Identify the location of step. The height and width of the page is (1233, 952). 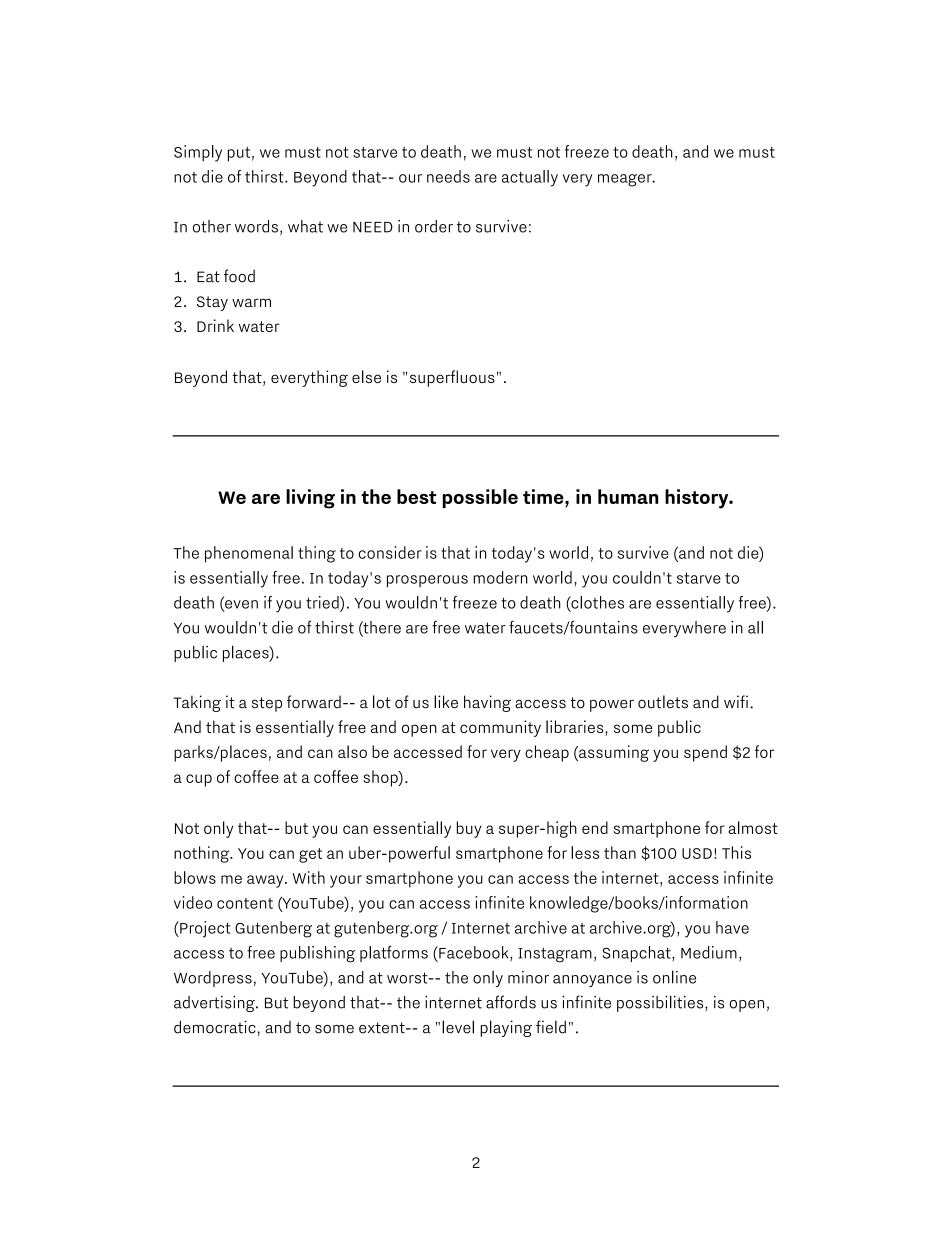
(267, 704).
